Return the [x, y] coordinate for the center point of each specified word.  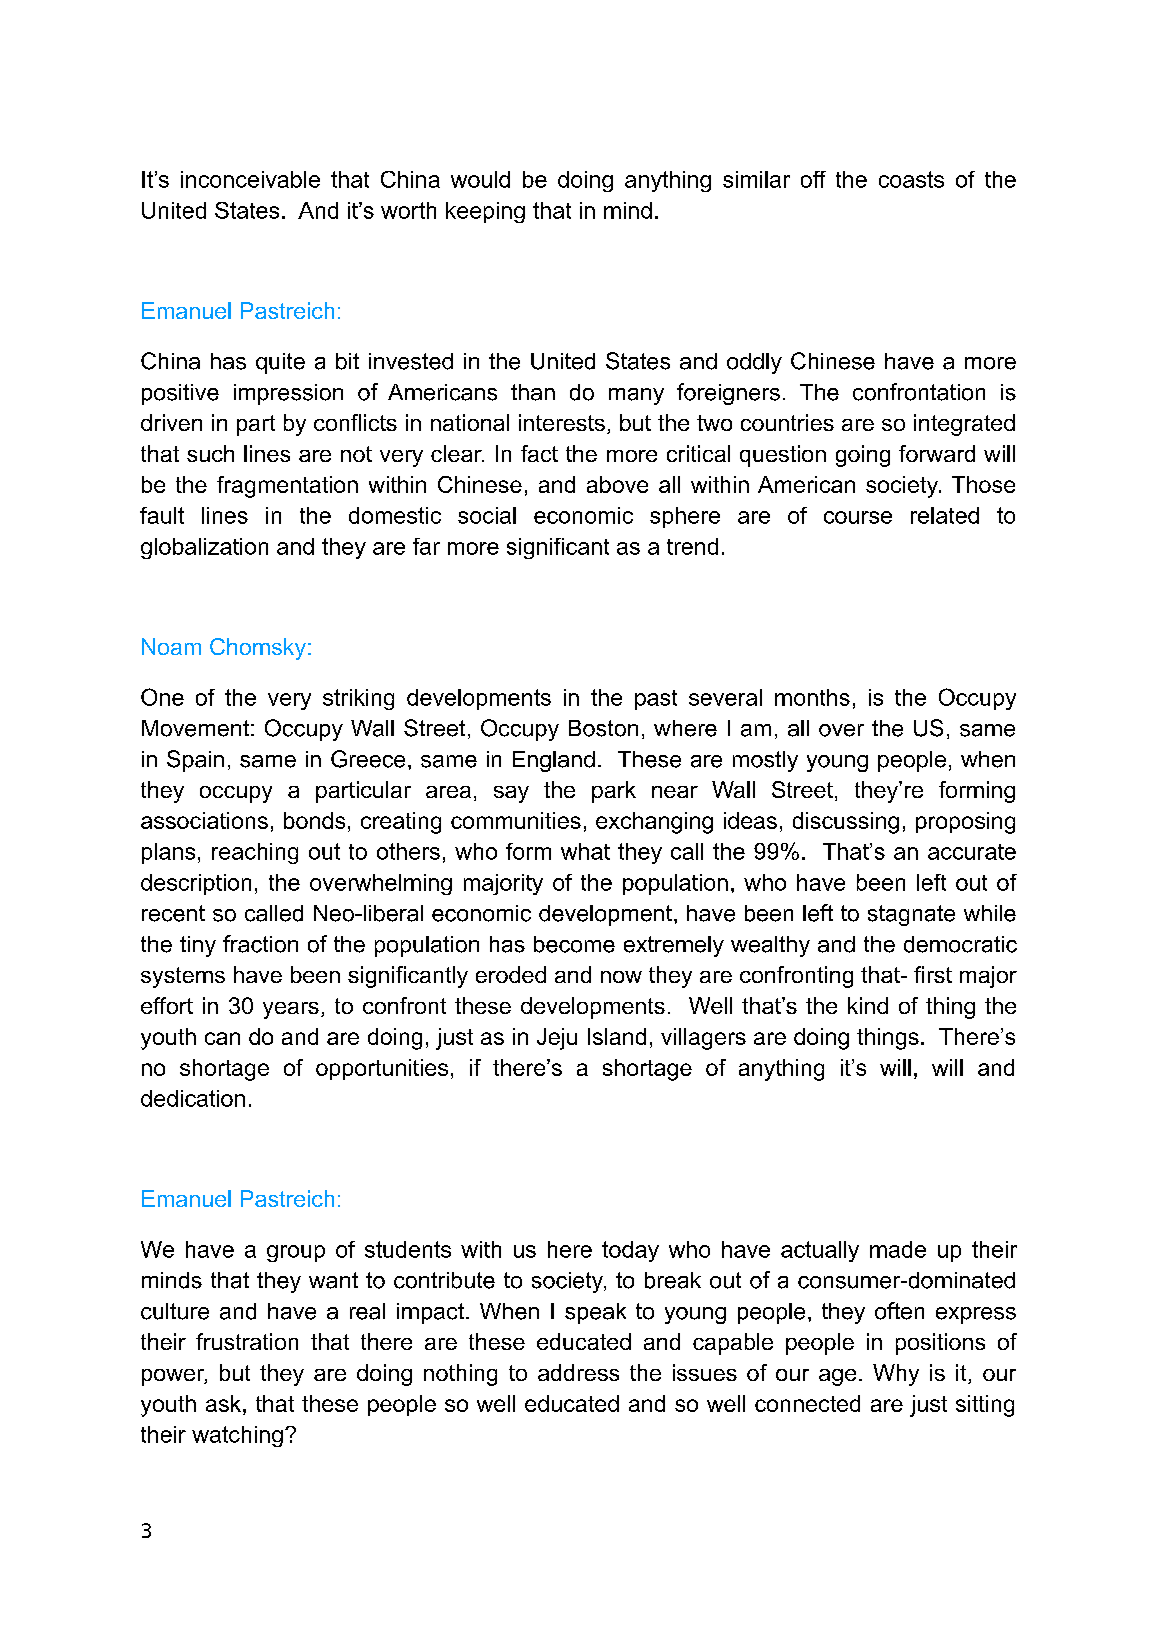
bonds [314, 820]
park [614, 792]
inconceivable [250, 179]
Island [617, 1036]
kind [868, 1005]
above [617, 484]
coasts [911, 179]
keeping [485, 212]
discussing [846, 823]
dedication [193, 1098]
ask [225, 1403]
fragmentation [287, 487]
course [858, 517]
